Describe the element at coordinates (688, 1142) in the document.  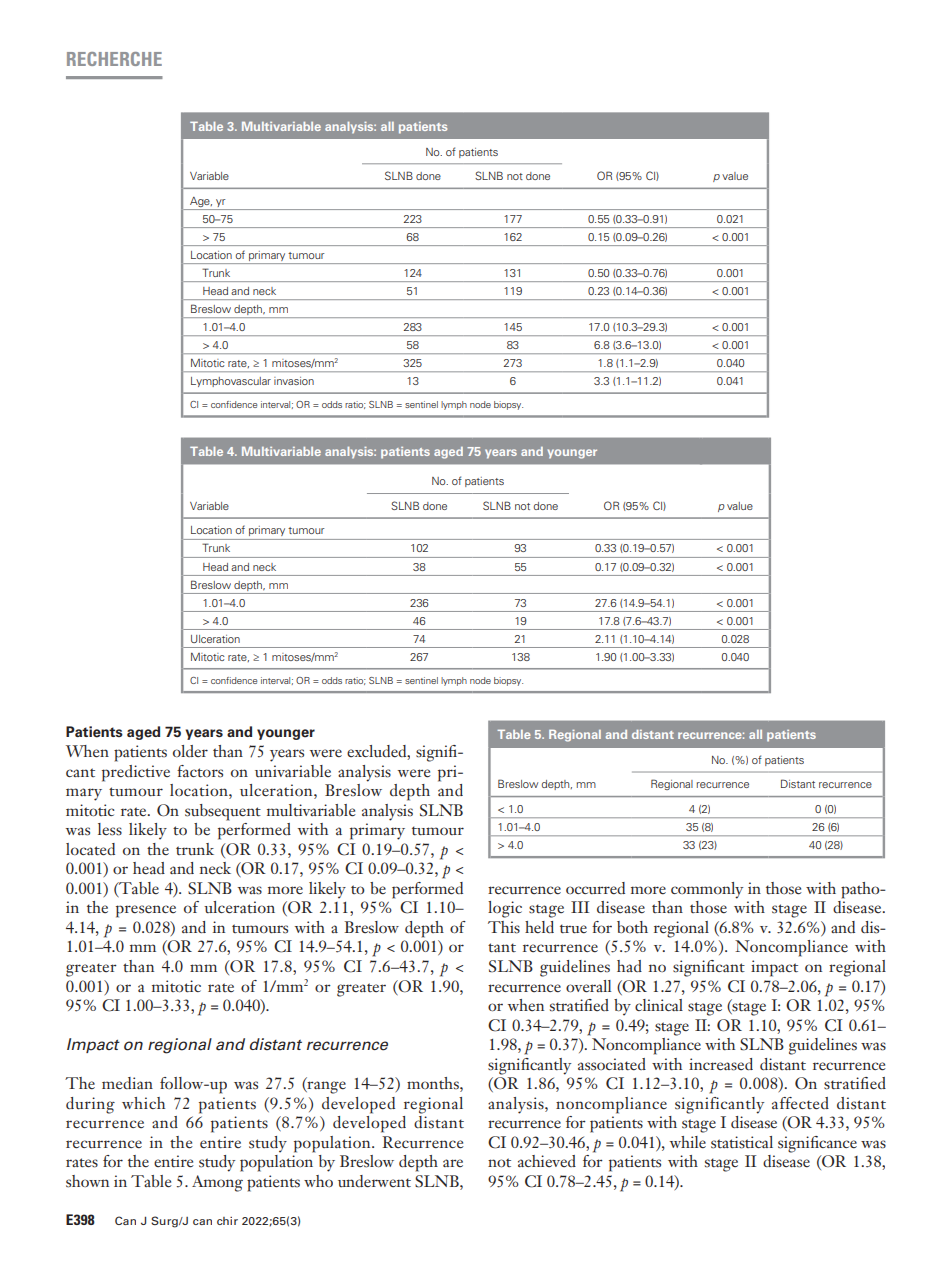
I see `while` at that location.
